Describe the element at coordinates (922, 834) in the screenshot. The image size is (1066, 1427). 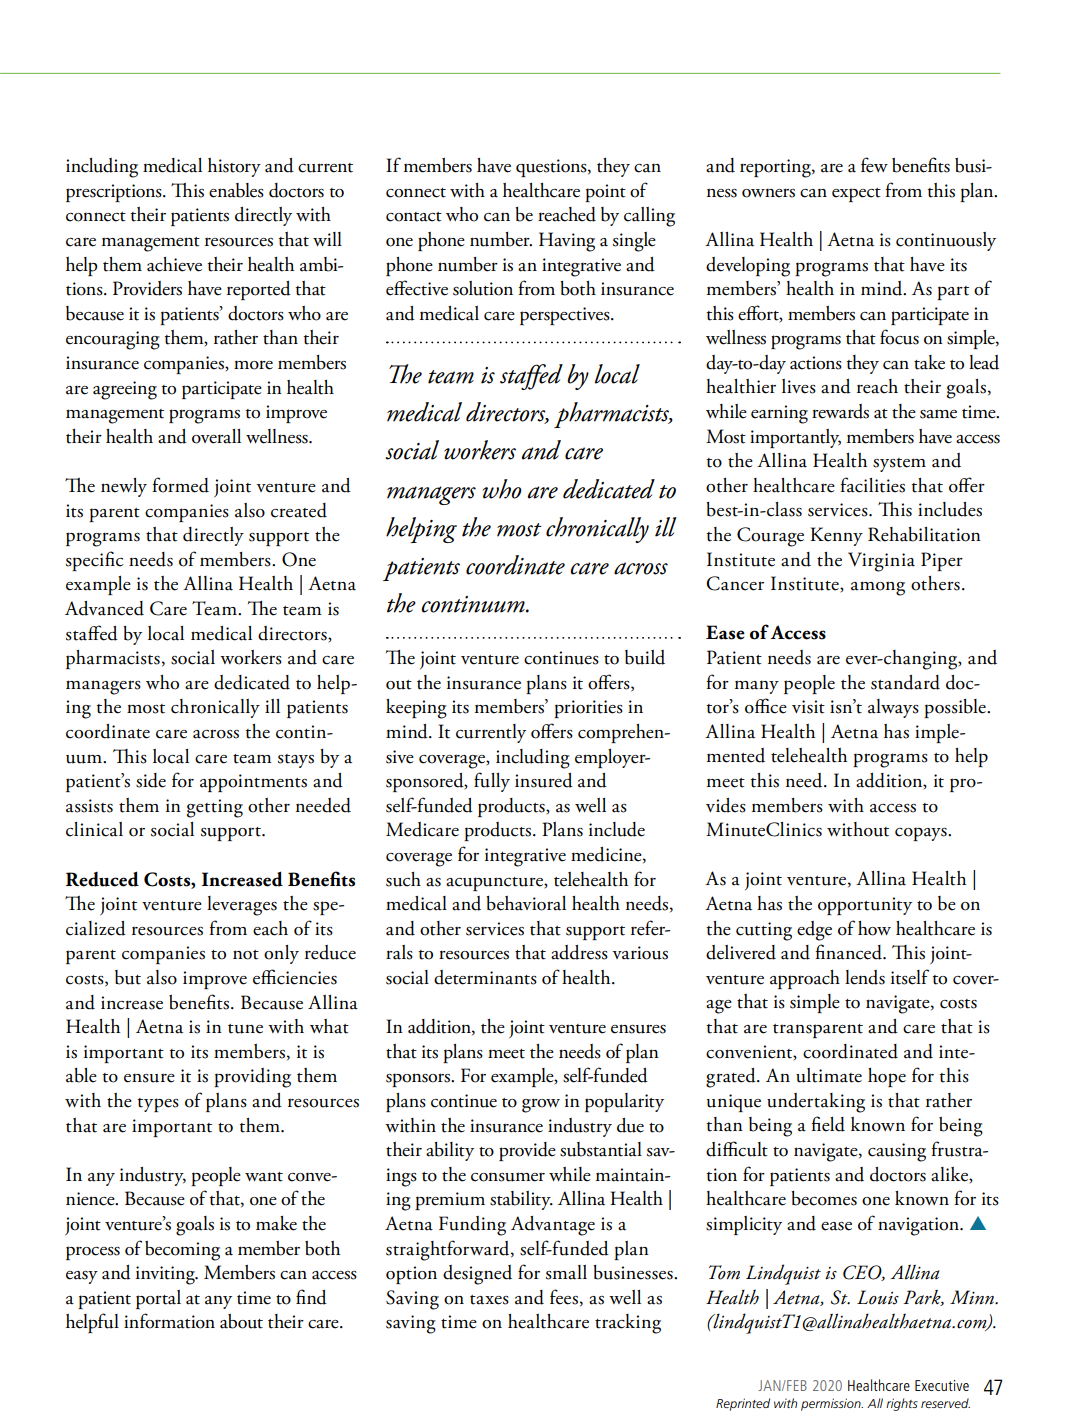
I see `copays` at that location.
